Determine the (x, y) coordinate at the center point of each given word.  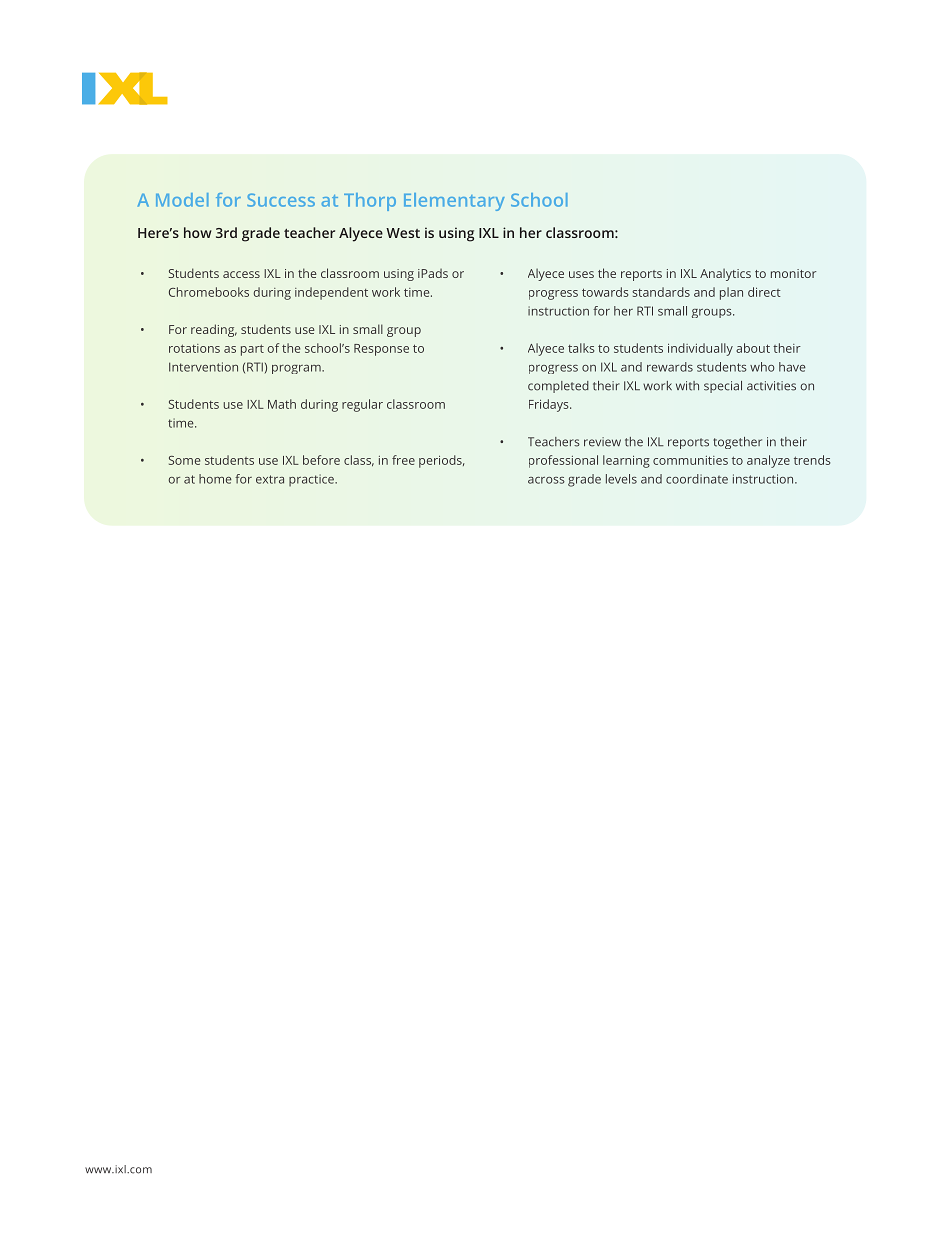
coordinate (697, 479)
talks (581, 348)
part (252, 350)
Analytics (725, 274)
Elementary (454, 202)
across (546, 480)
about (753, 348)
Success (281, 200)
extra (270, 479)
